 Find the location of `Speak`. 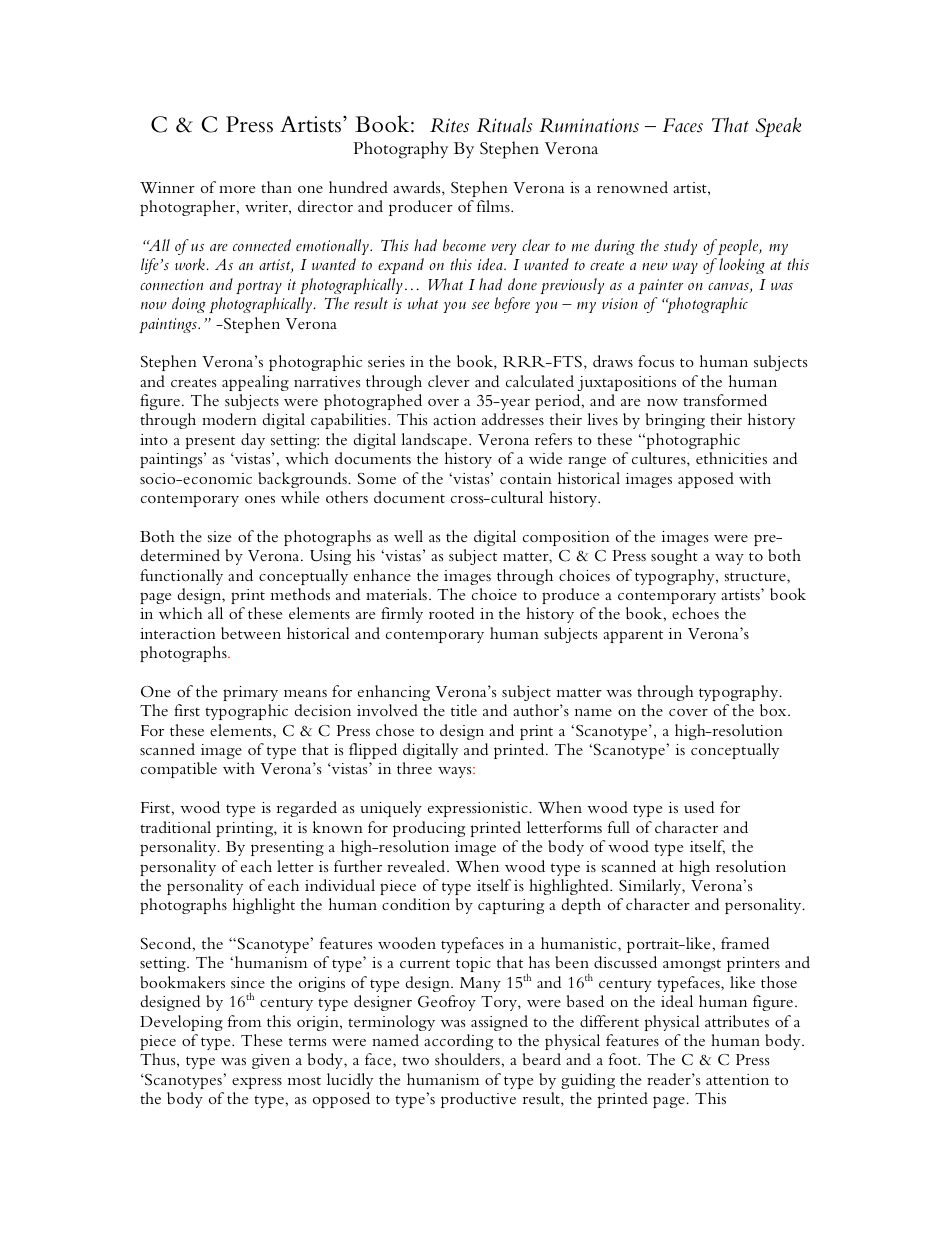

Speak is located at coordinates (778, 127).
